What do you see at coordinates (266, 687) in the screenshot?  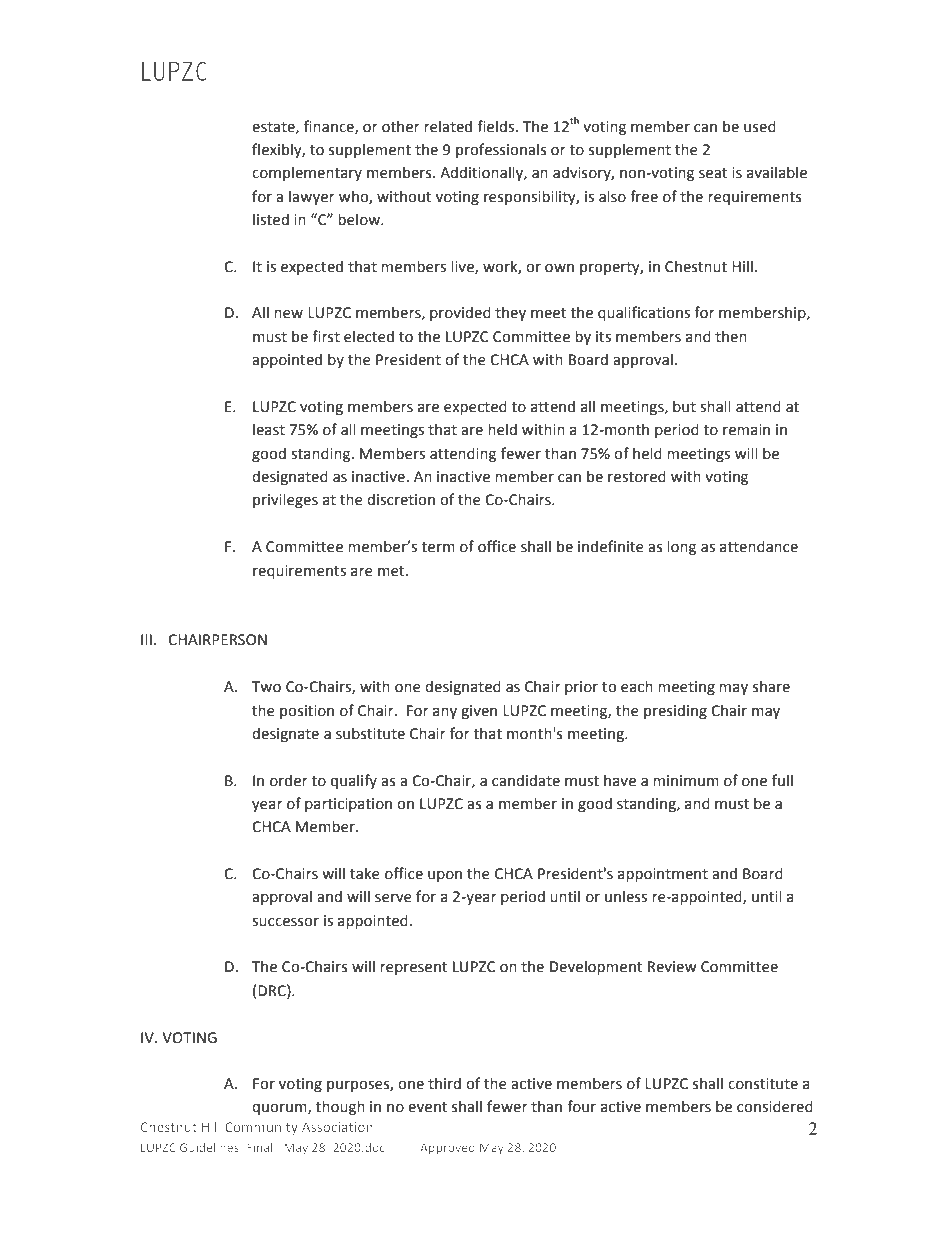 I see `Two` at bounding box center [266, 687].
